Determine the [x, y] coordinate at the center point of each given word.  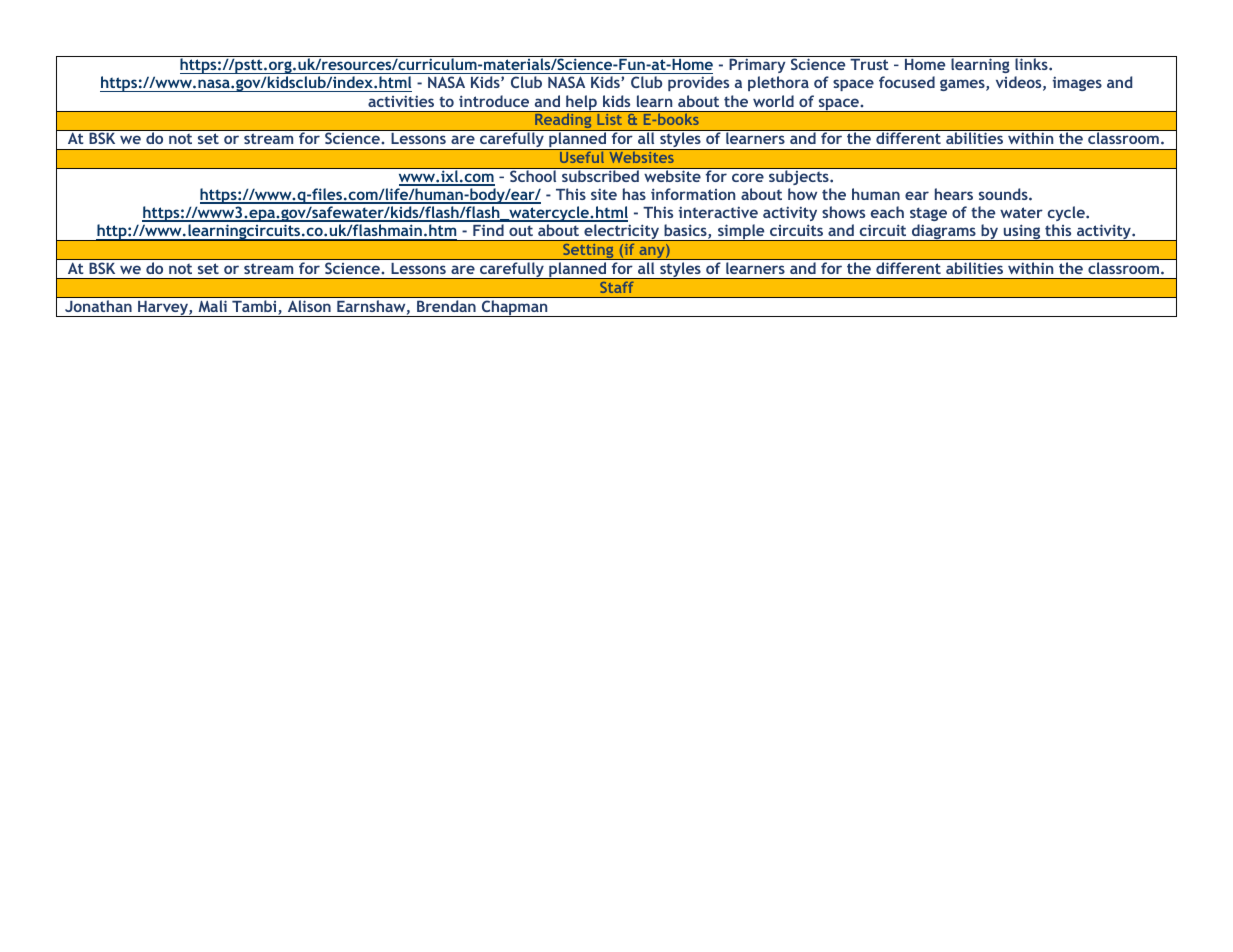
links [1032, 64]
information [693, 194]
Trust [869, 64]
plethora [778, 83]
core [748, 177]
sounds [1004, 194]
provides [698, 83]
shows [843, 212]
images [1077, 83]
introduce [494, 101]
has [634, 194]
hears [954, 194]
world [773, 101]
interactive [718, 212]
